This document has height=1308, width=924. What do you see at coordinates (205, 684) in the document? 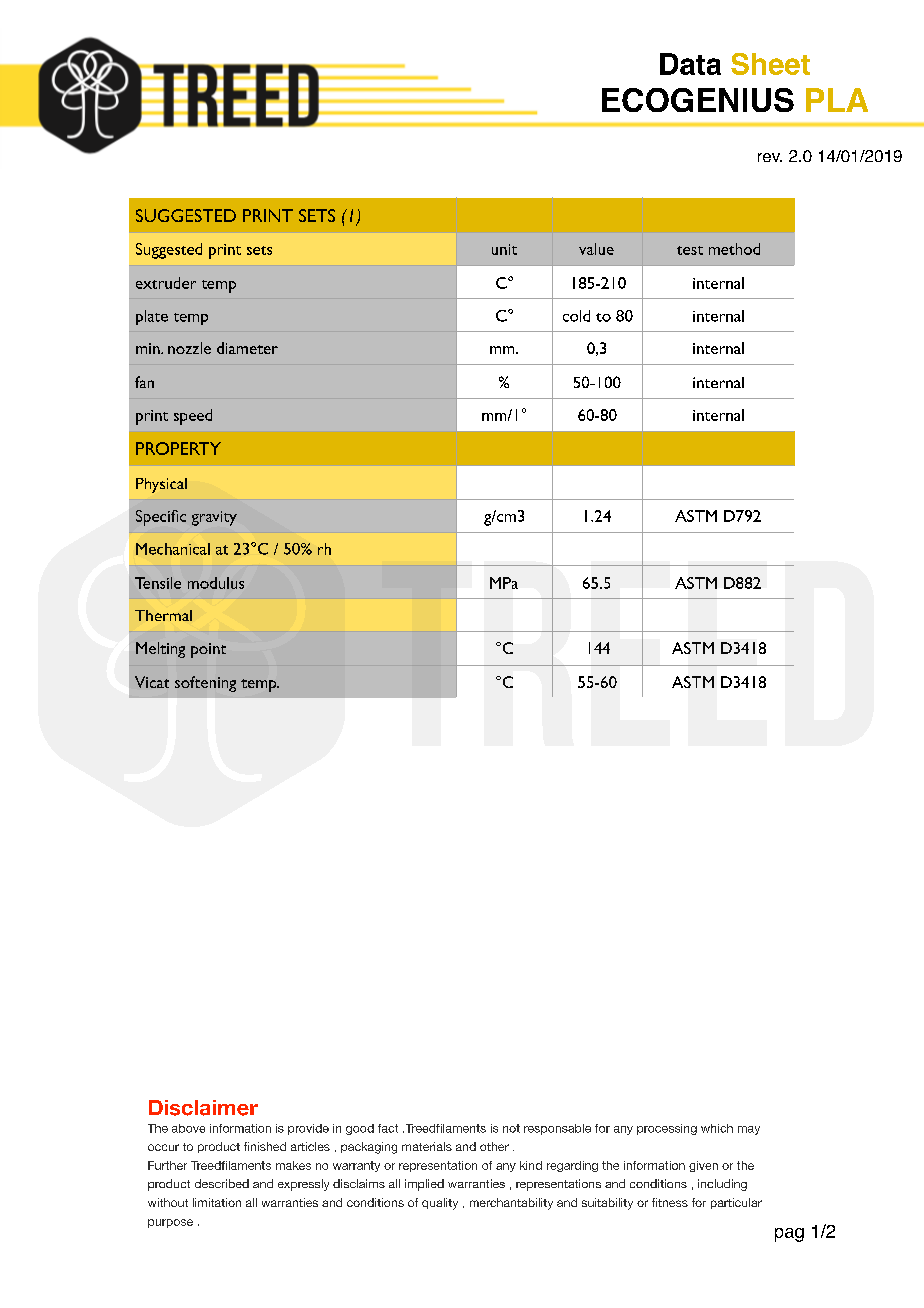
I see `softening` at bounding box center [205, 684].
